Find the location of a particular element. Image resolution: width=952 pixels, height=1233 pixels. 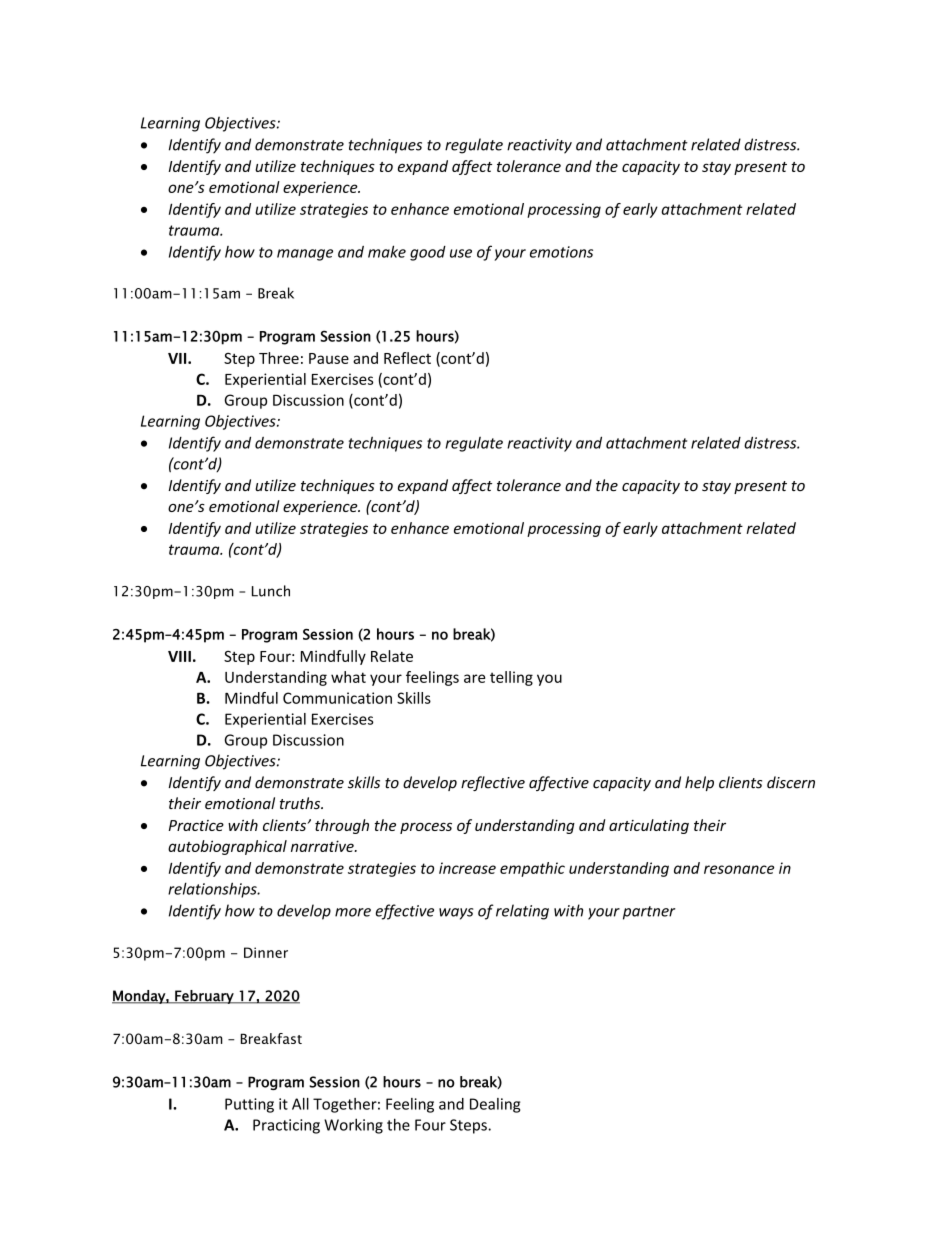

manage is located at coordinates (305, 255).
